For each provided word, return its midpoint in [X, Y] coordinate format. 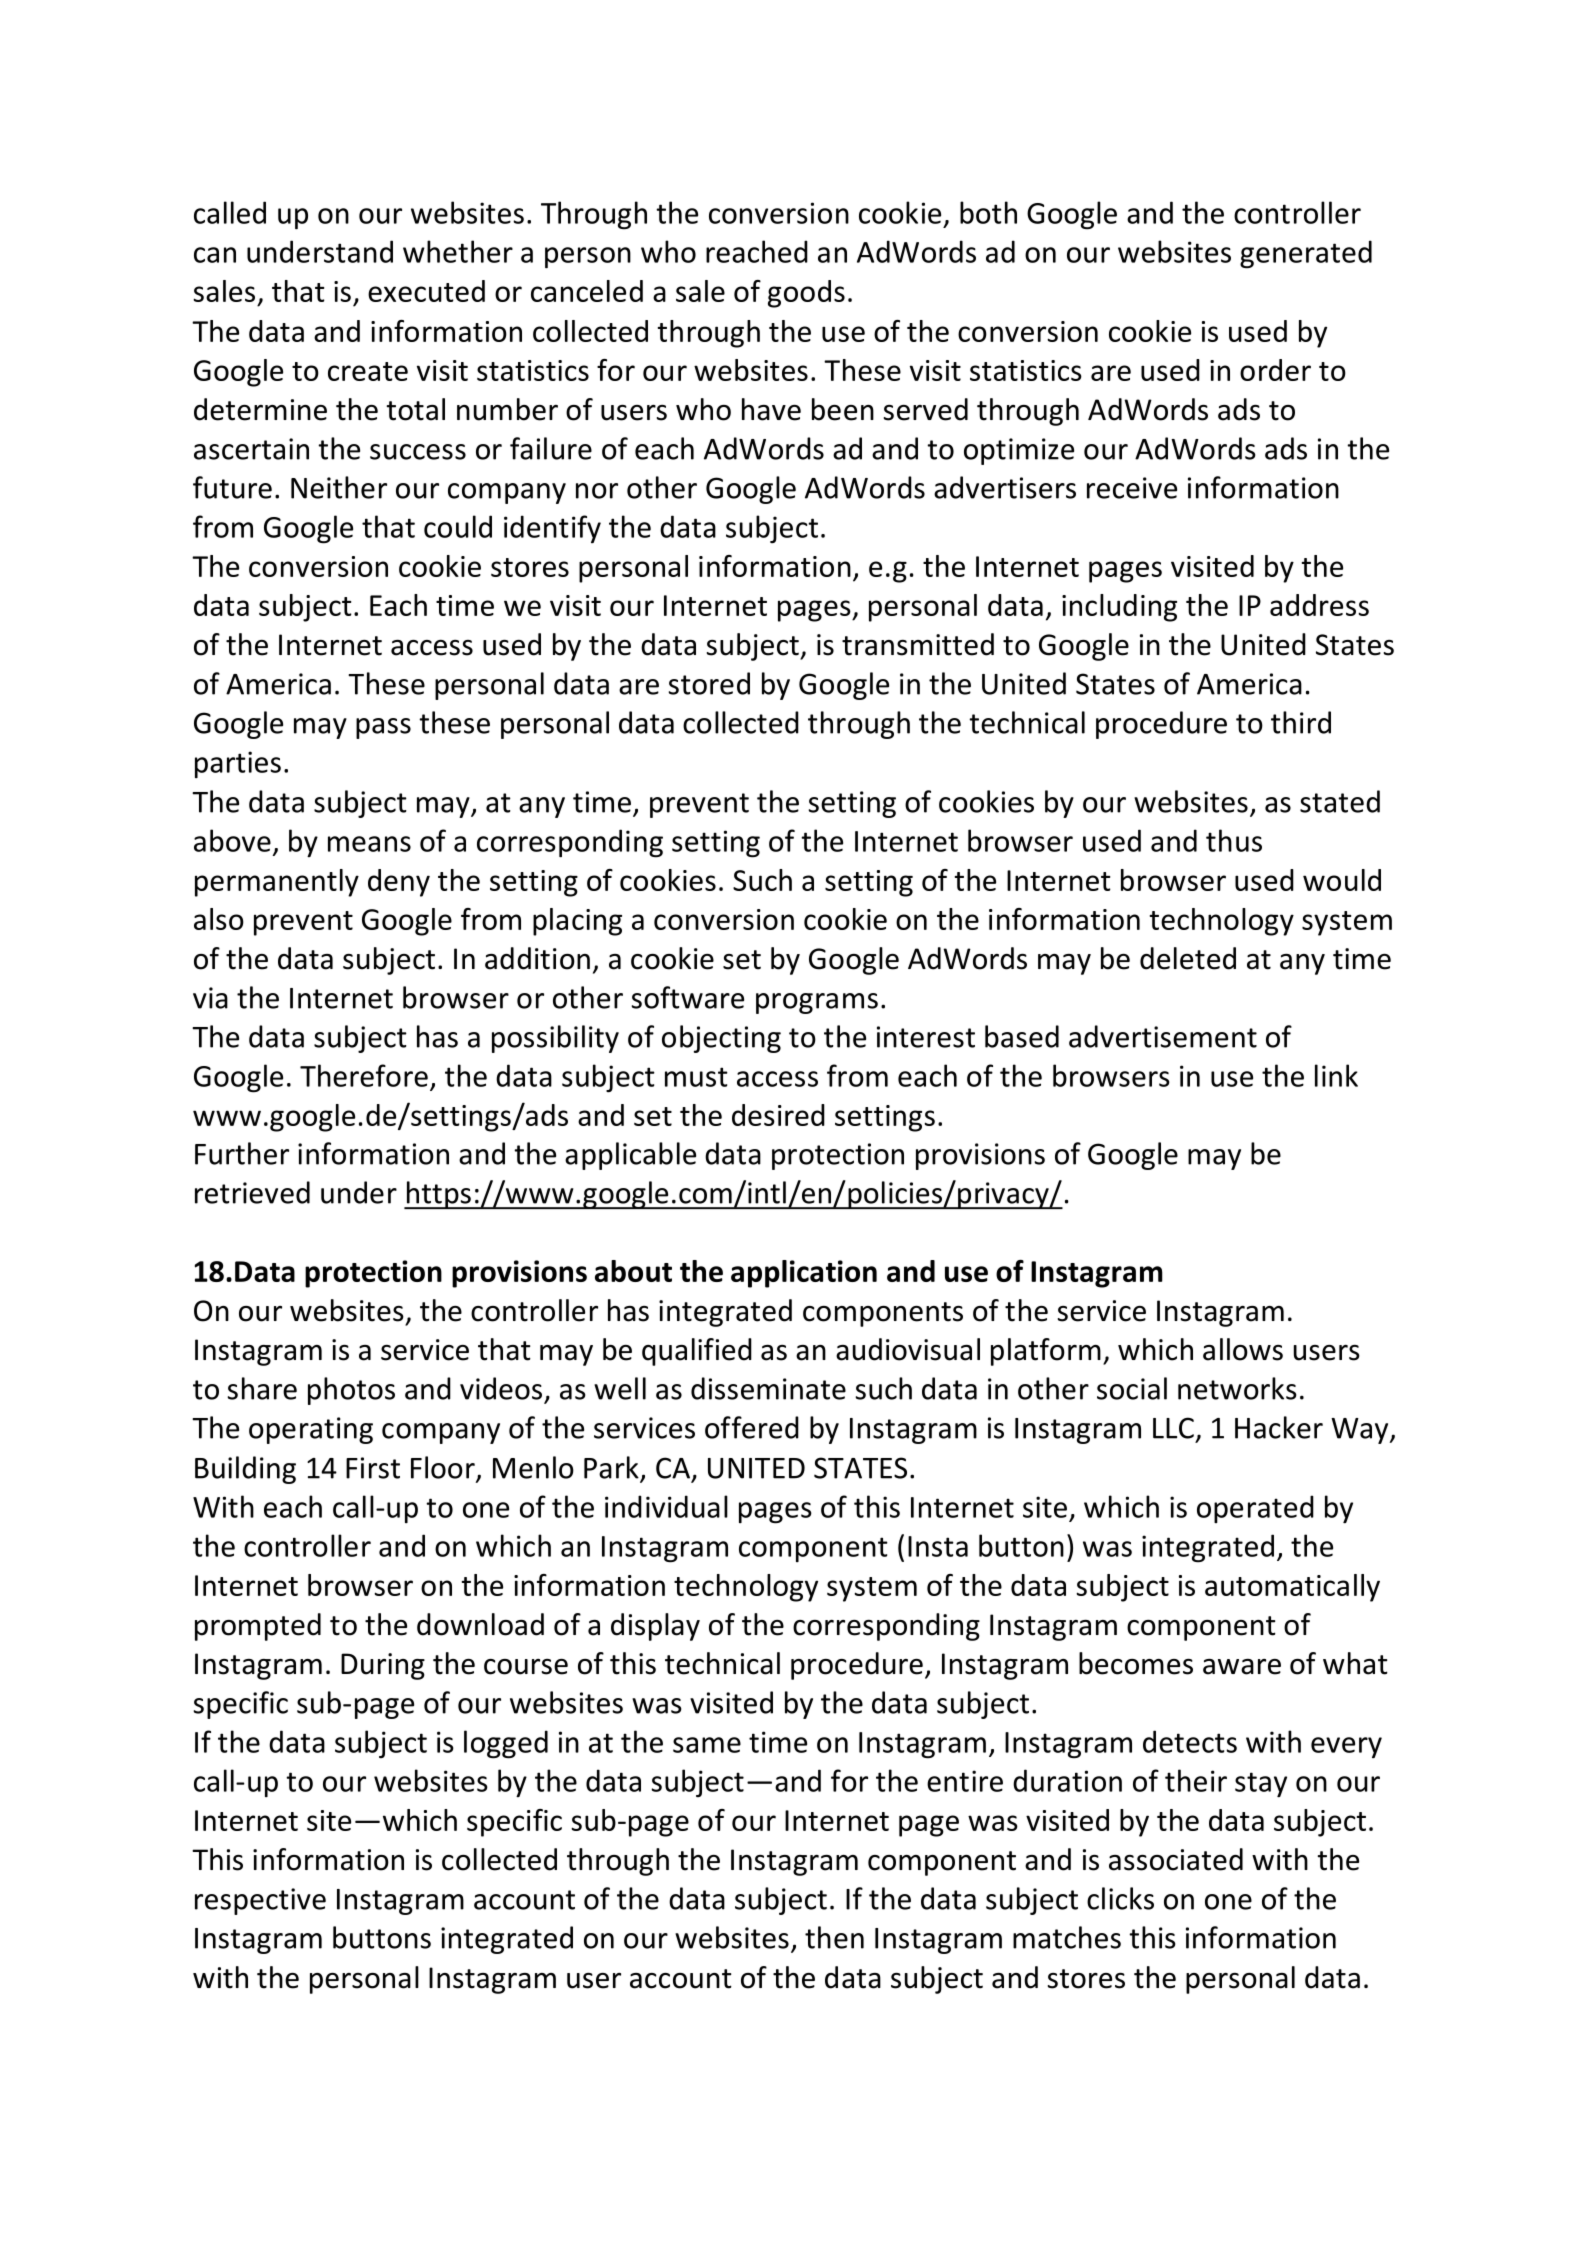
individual [666, 1506]
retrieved [252, 1192]
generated [1306, 254]
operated [1255, 1509]
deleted [1188, 958]
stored [709, 683]
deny [399, 883]
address [1319, 605]
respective [260, 1901]
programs [817, 1003]
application [804, 1274]
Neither [339, 487]
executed [426, 291]
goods [806, 294]
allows [1243, 1349]
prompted [258, 1627]
